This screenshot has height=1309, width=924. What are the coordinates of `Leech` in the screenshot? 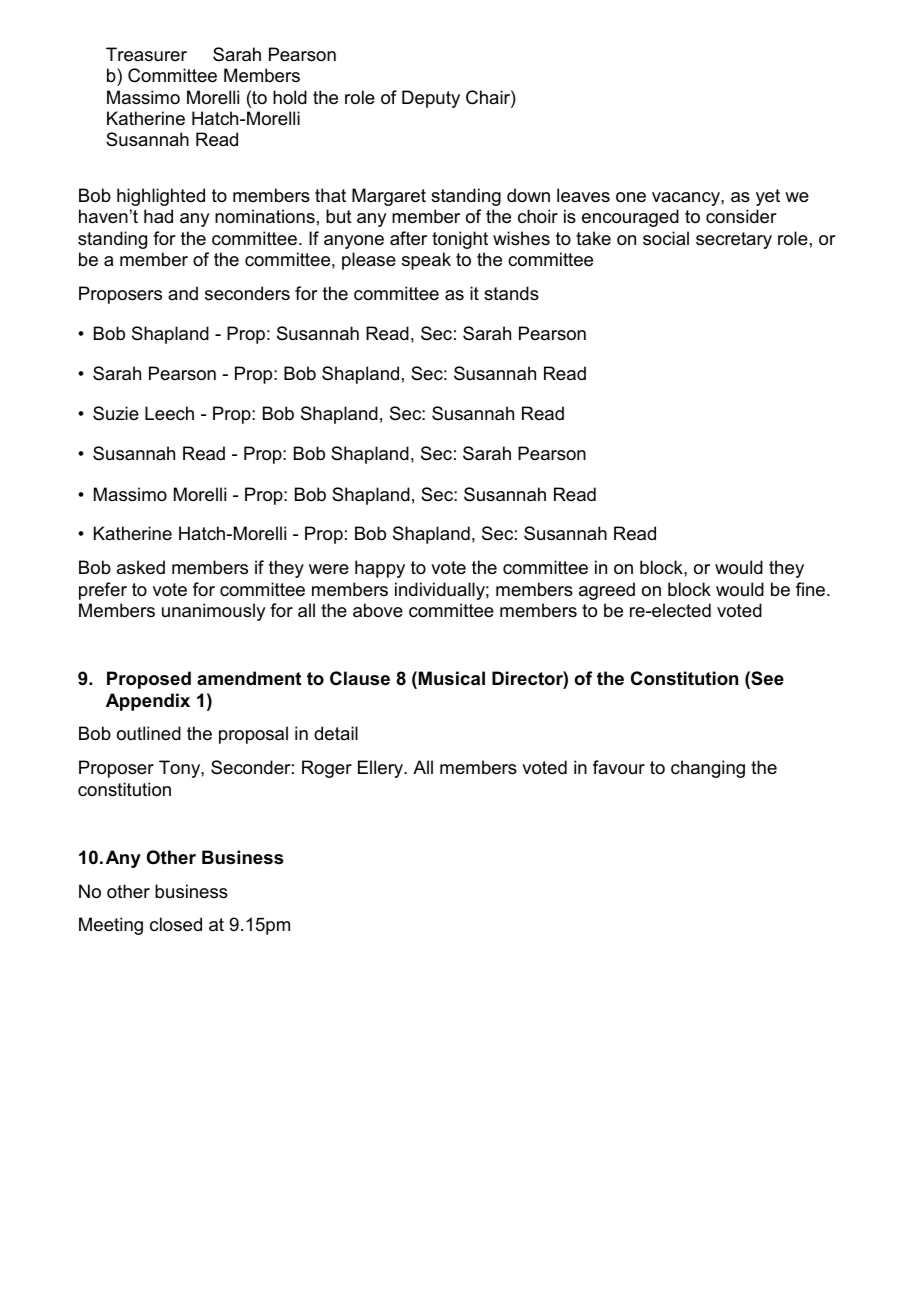 It's located at (169, 413).
